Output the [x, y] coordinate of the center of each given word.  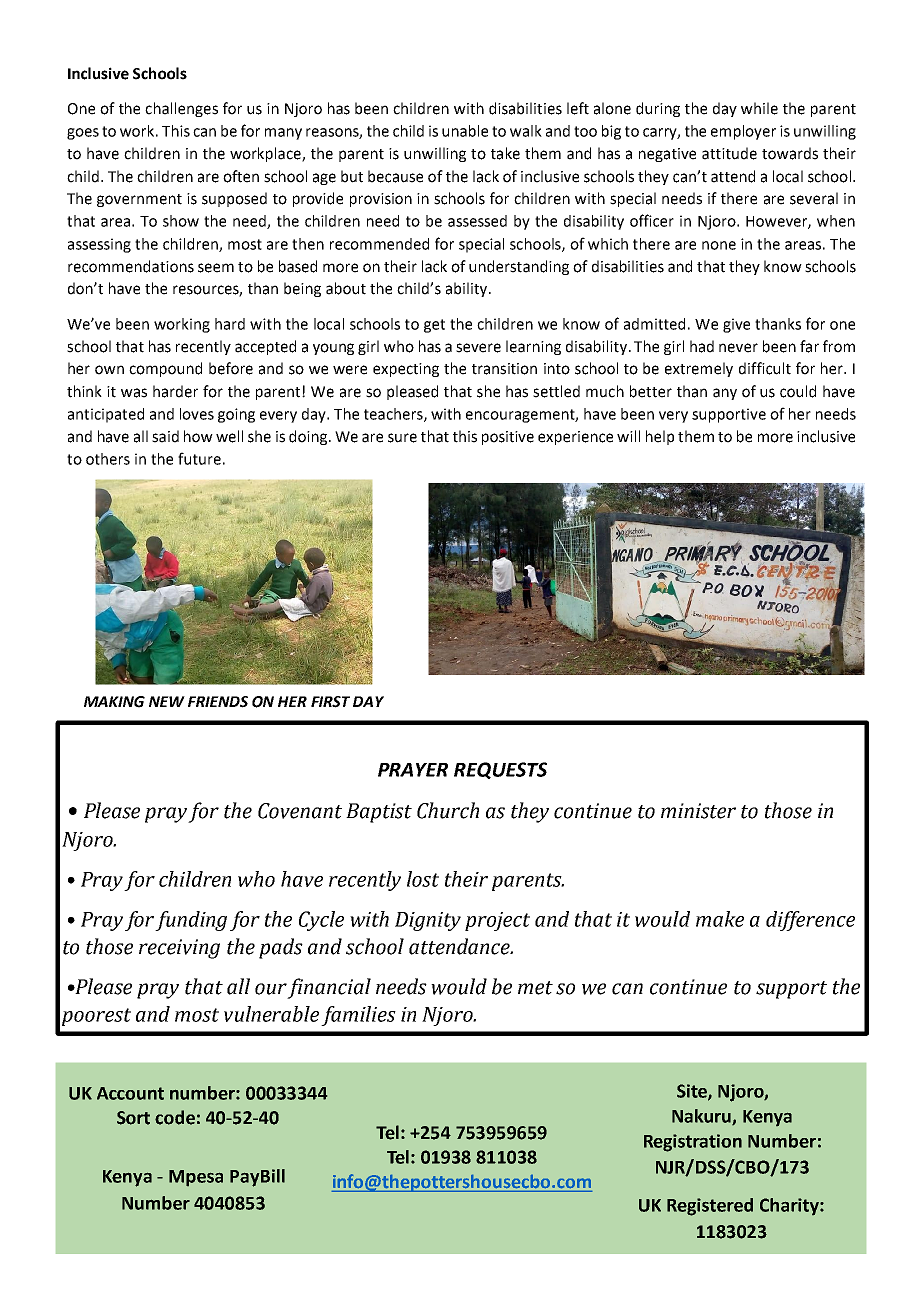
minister [698, 811]
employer [743, 132]
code [175, 1117]
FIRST [330, 702]
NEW [167, 701]
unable [465, 131]
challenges [181, 109]
